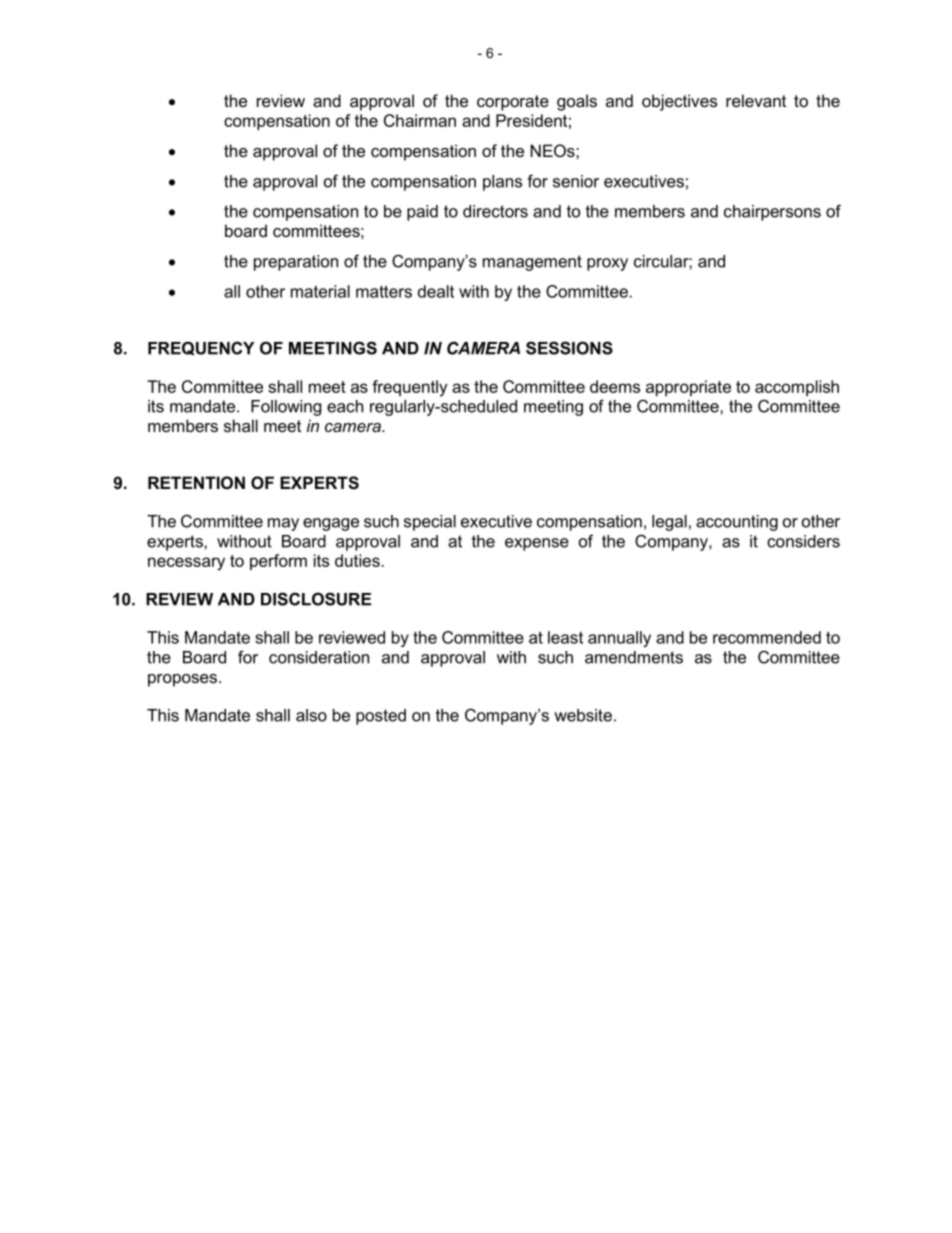 The height and width of the screenshot is (1233, 952). What do you see at coordinates (583, 715) in the screenshot?
I see `website` at bounding box center [583, 715].
